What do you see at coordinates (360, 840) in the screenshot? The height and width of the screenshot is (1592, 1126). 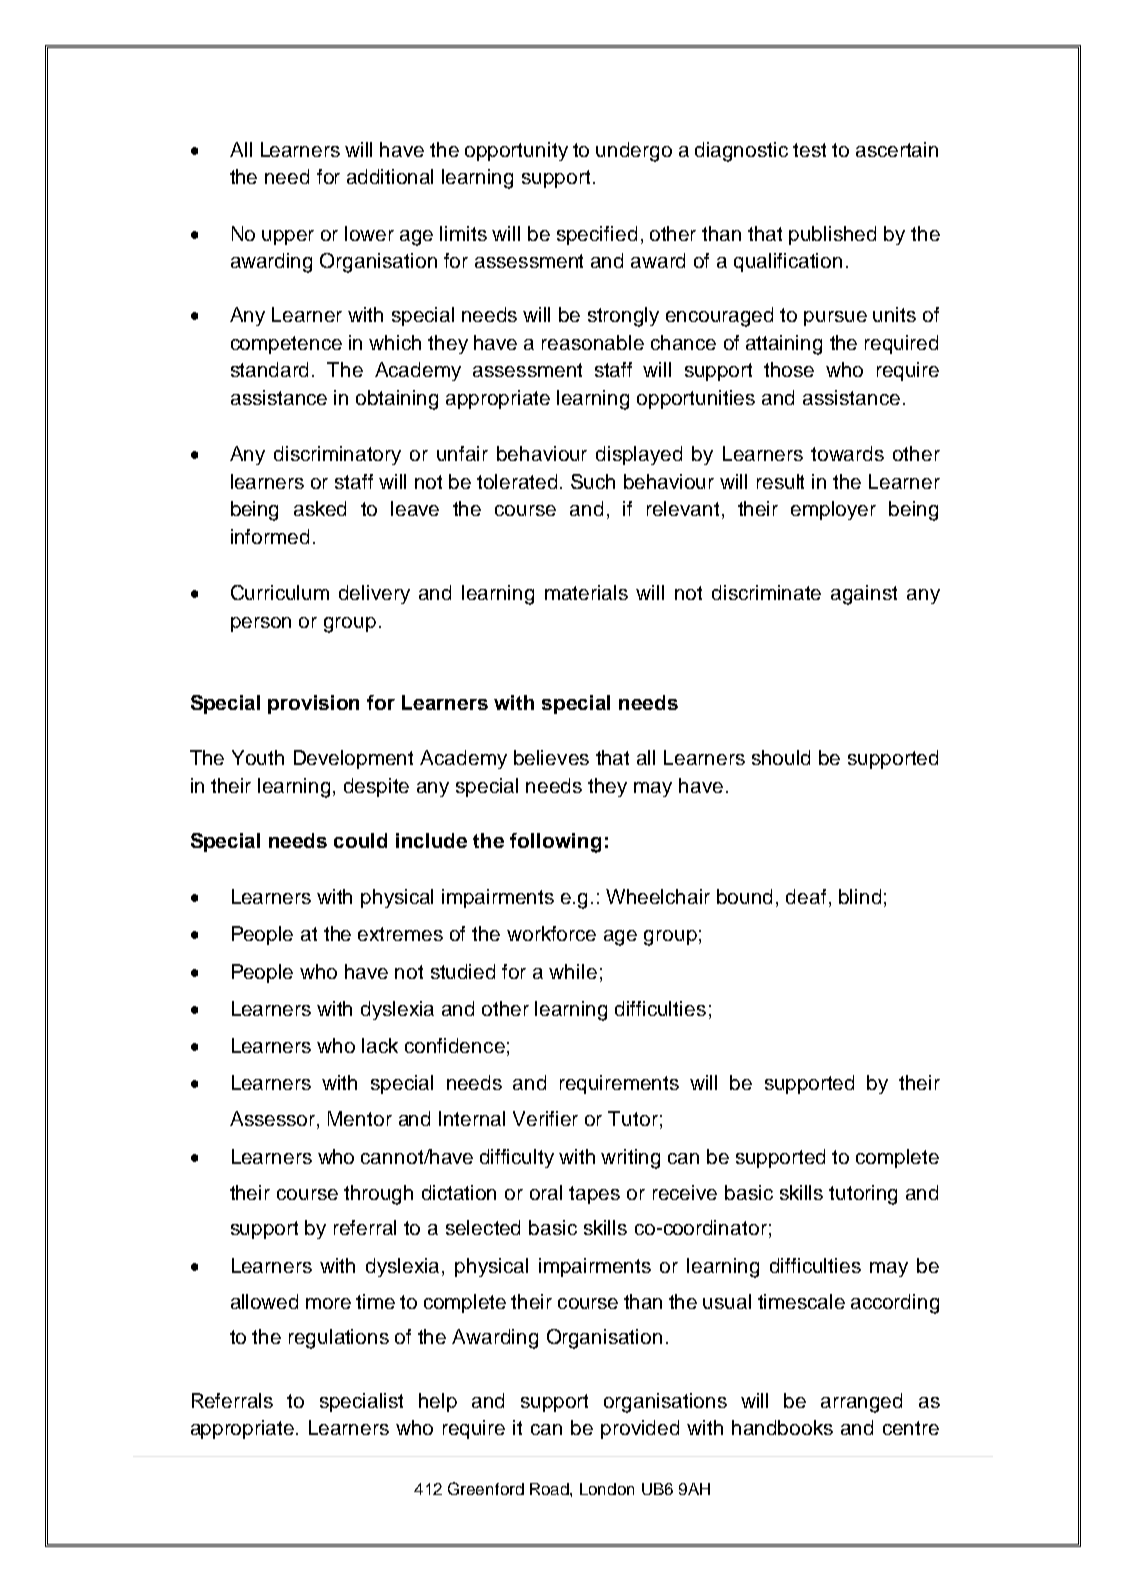 I see `could` at bounding box center [360, 840].
